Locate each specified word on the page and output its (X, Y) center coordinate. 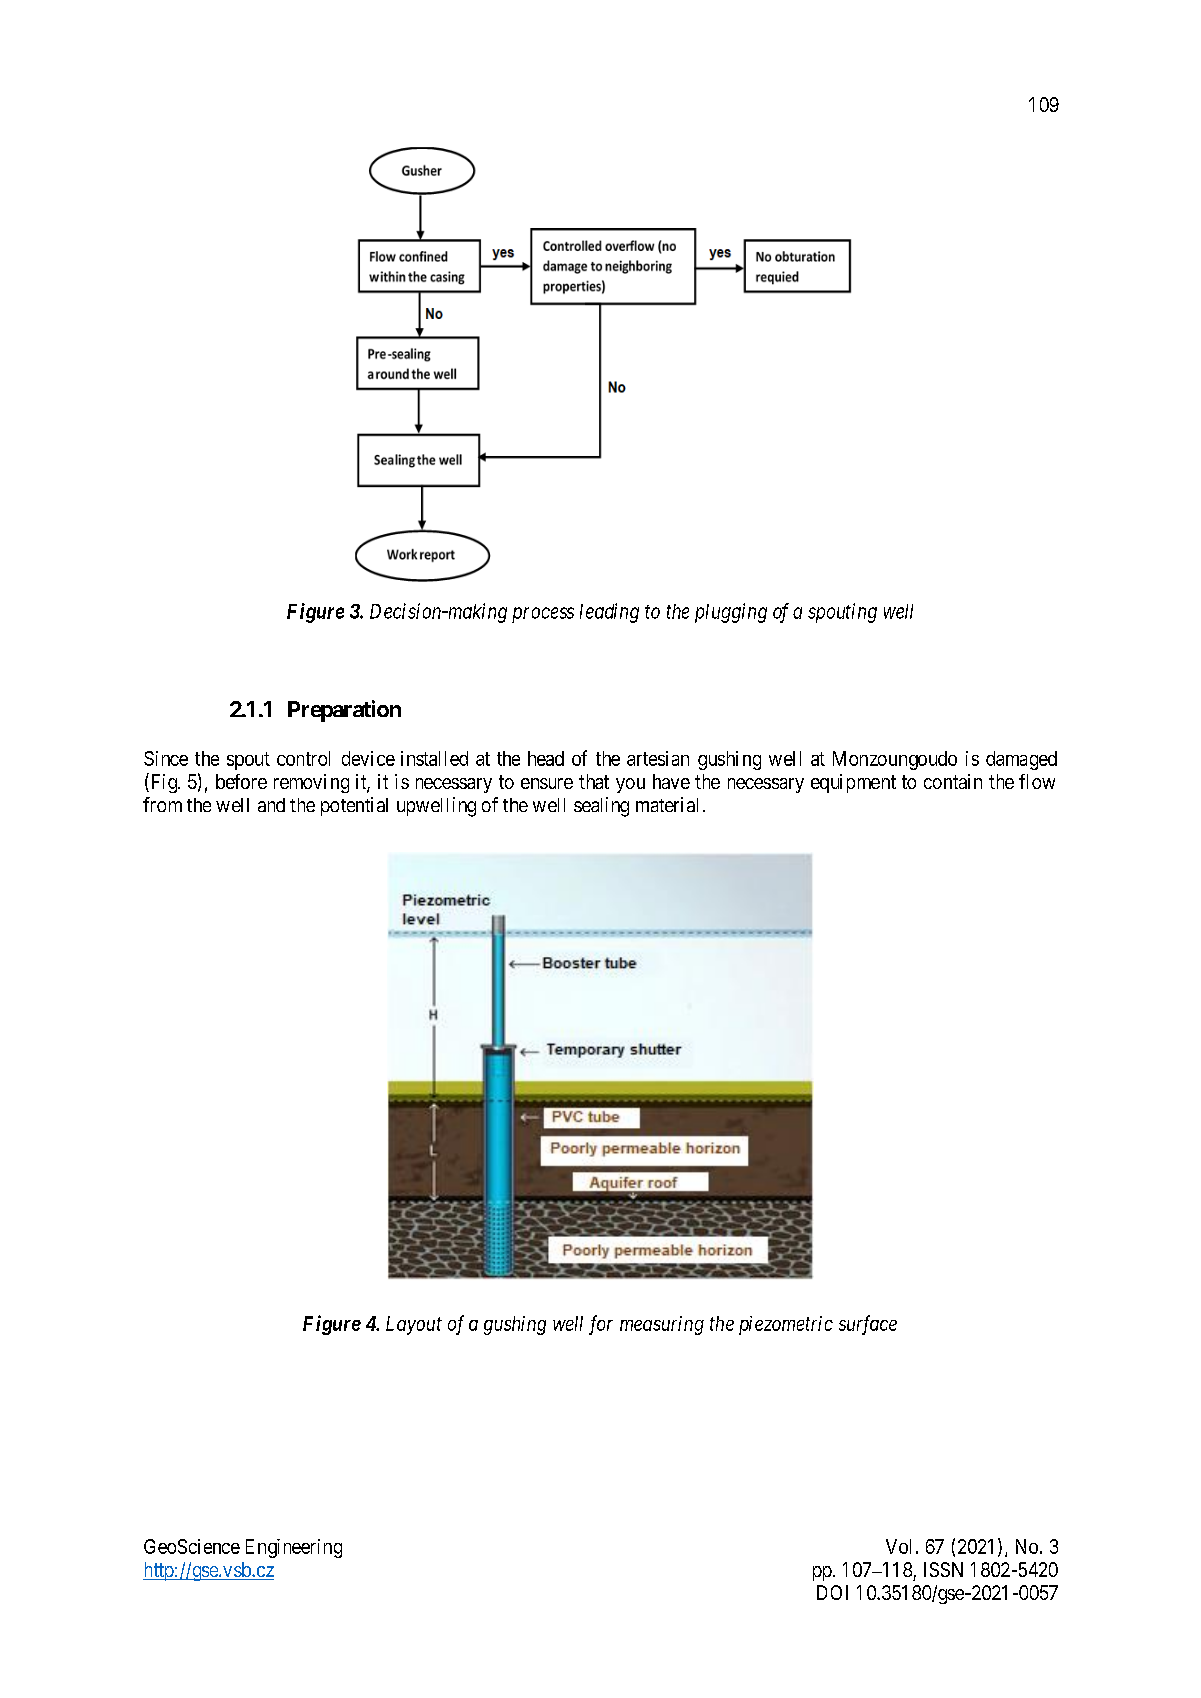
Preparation (344, 711)
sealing (601, 807)
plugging (731, 613)
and (271, 805)
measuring (662, 1325)
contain (953, 781)
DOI (832, 1592)
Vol (898, 1546)
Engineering (294, 1548)
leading (609, 613)
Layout (414, 1325)
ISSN (943, 1569)
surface (868, 1325)
